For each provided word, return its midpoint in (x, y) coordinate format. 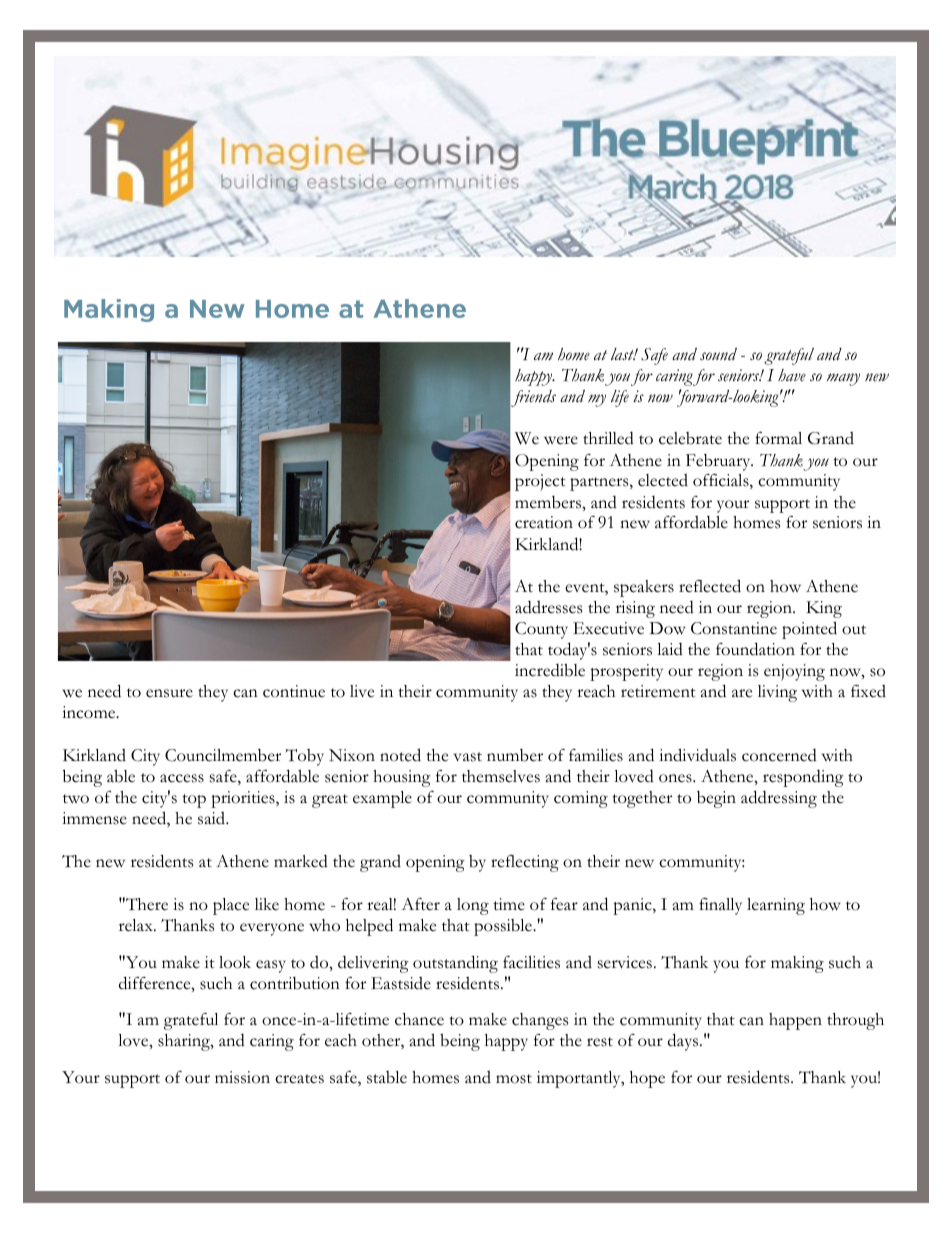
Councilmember (223, 755)
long (473, 906)
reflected (710, 586)
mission (242, 1077)
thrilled (608, 438)
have (792, 375)
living (777, 693)
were (561, 440)
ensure (169, 693)
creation (544, 522)
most (514, 1079)
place (231, 906)
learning (776, 906)
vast (468, 757)
